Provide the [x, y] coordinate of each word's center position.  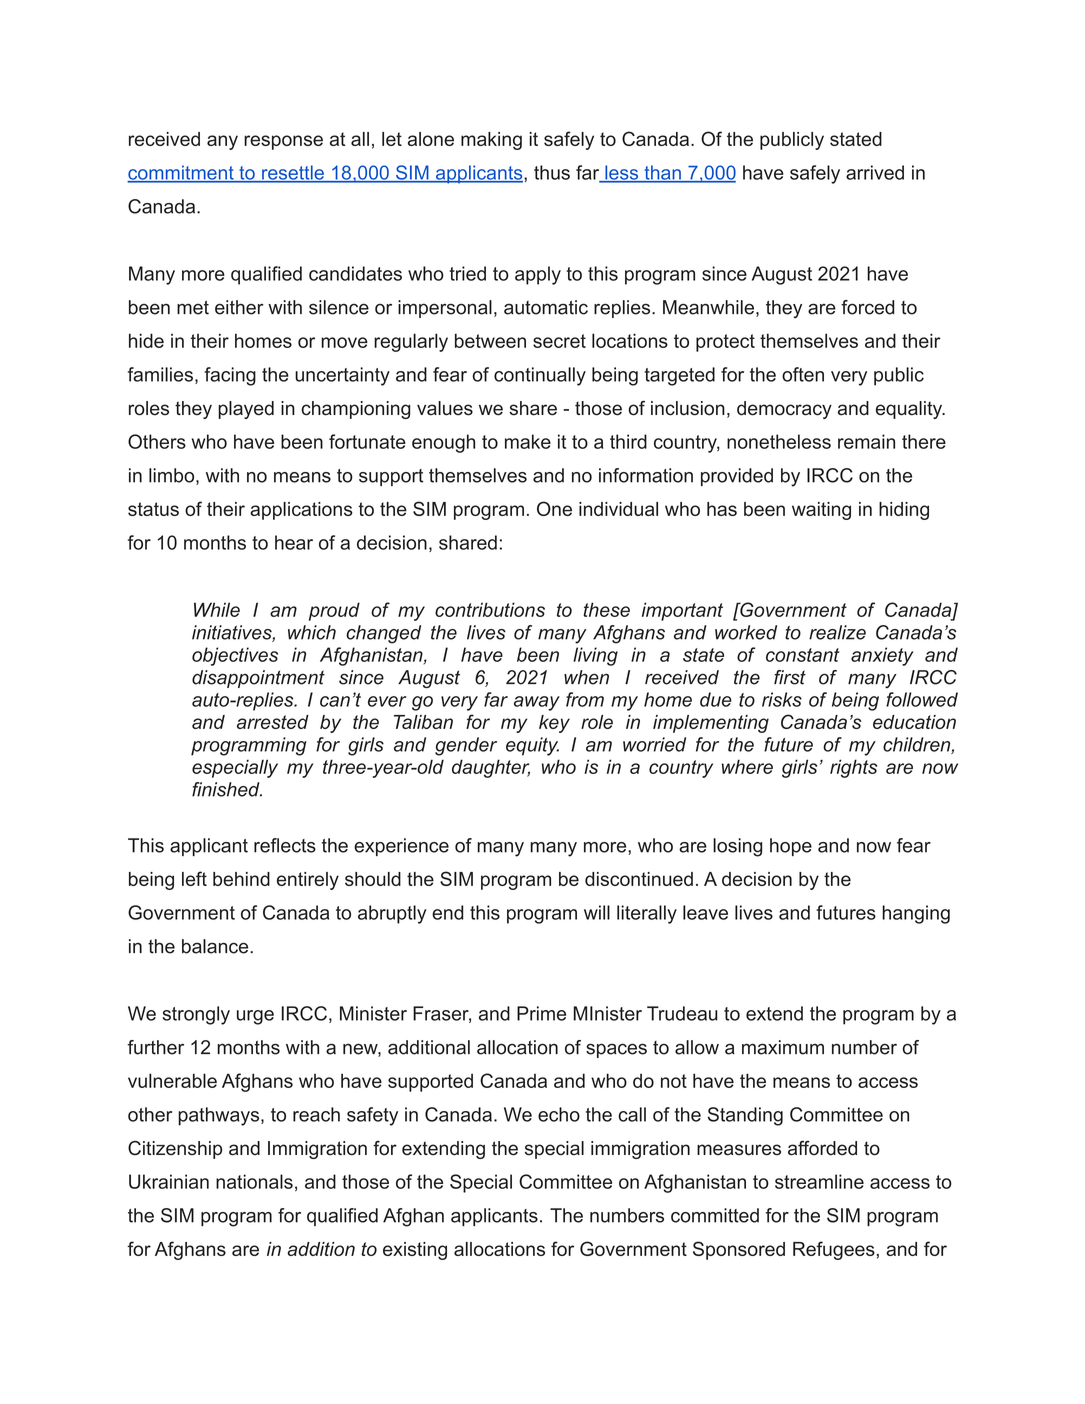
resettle [293, 173]
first [790, 677]
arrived [875, 172]
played [246, 410]
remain [866, 441]
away [537, 703]
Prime [541, 1013]
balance [216, 946]
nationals [254, 1181]
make [528, 441]
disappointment [258, 679]
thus [552, 172]
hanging [916, 914]
